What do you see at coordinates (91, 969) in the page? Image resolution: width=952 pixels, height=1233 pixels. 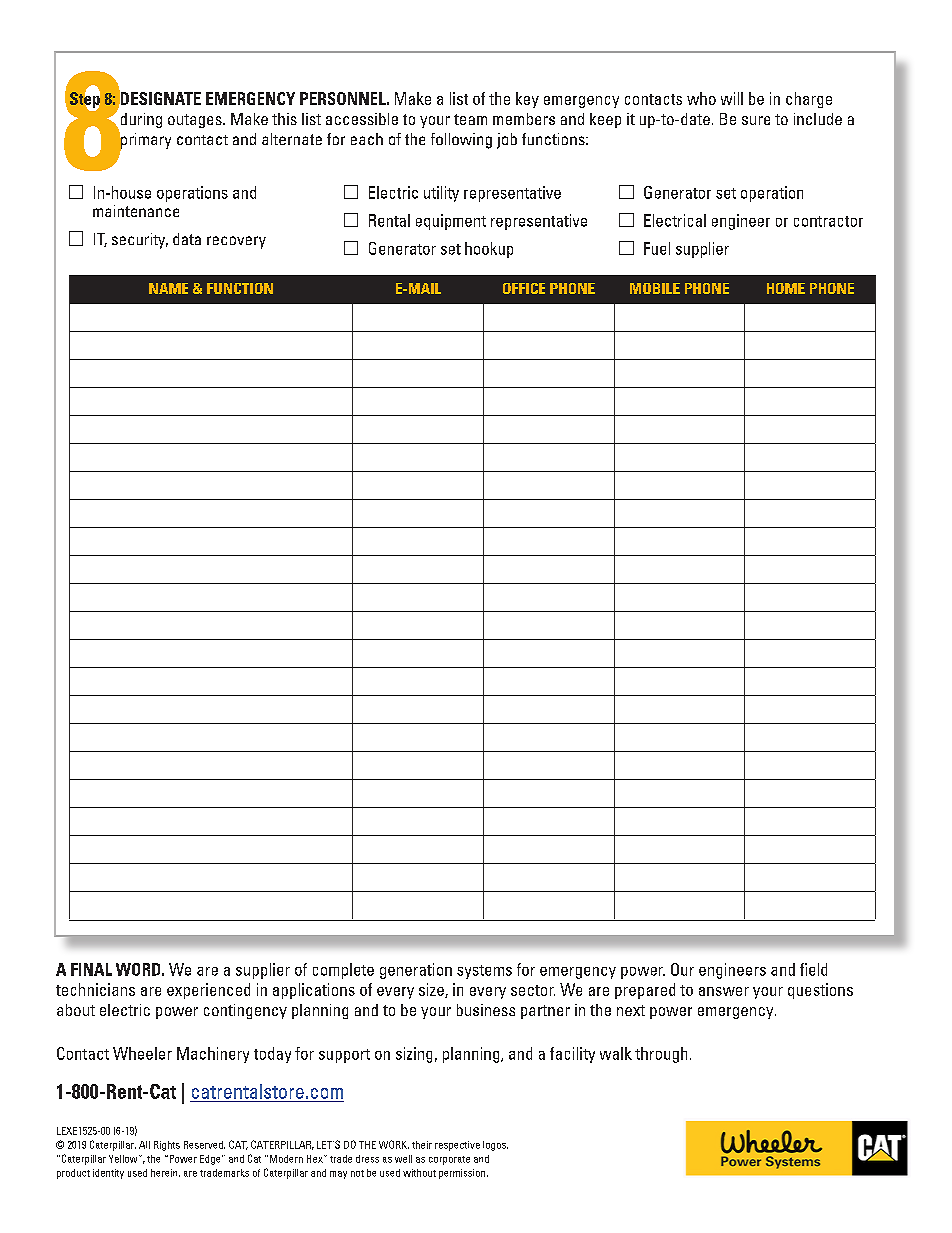 I see `FINAL` at bounding box center [91, 969].
